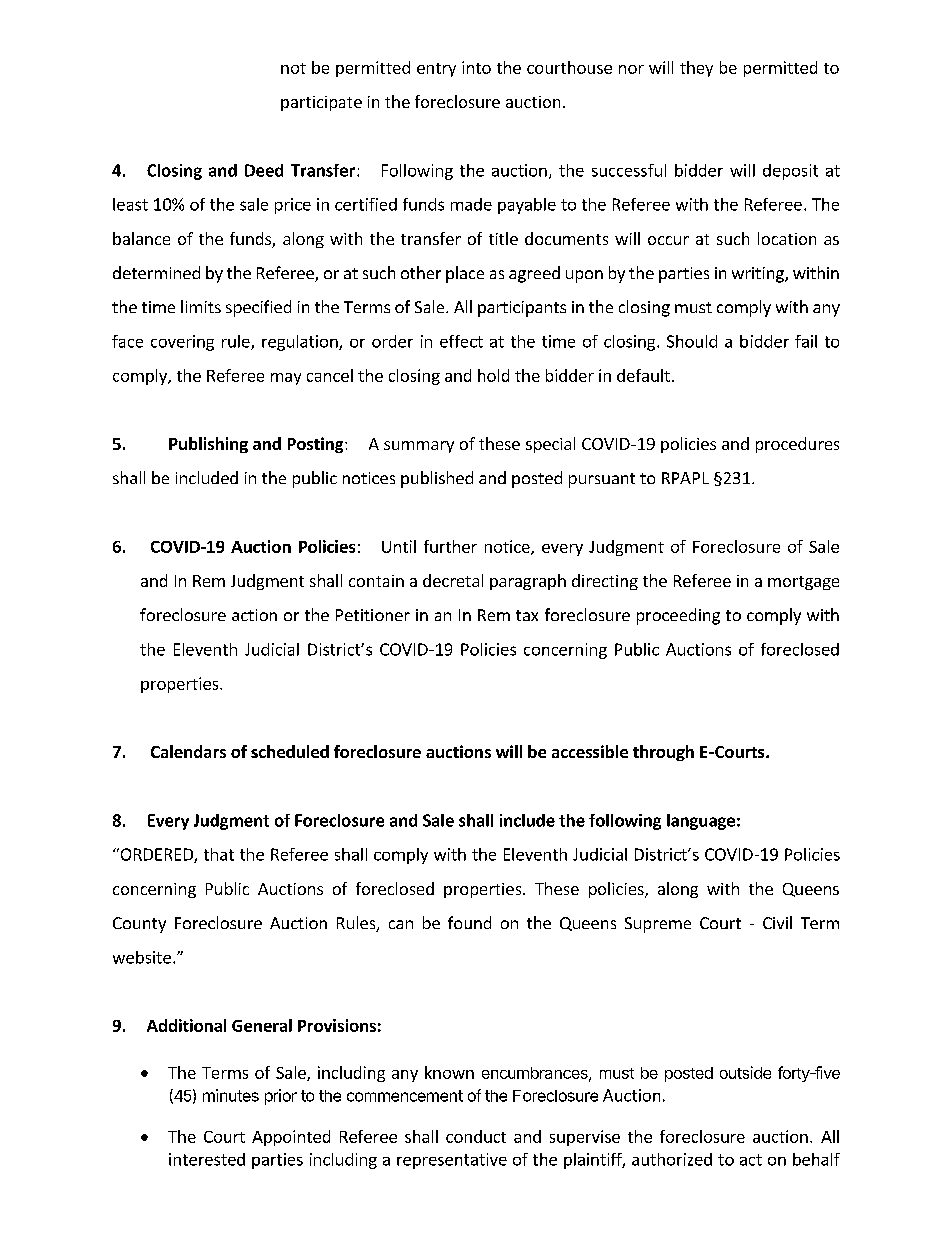 The image size is (952, 1233). What do you see at coordinates (527, 615) in the document?
I see `tax` at bounding box center [527, 615].
